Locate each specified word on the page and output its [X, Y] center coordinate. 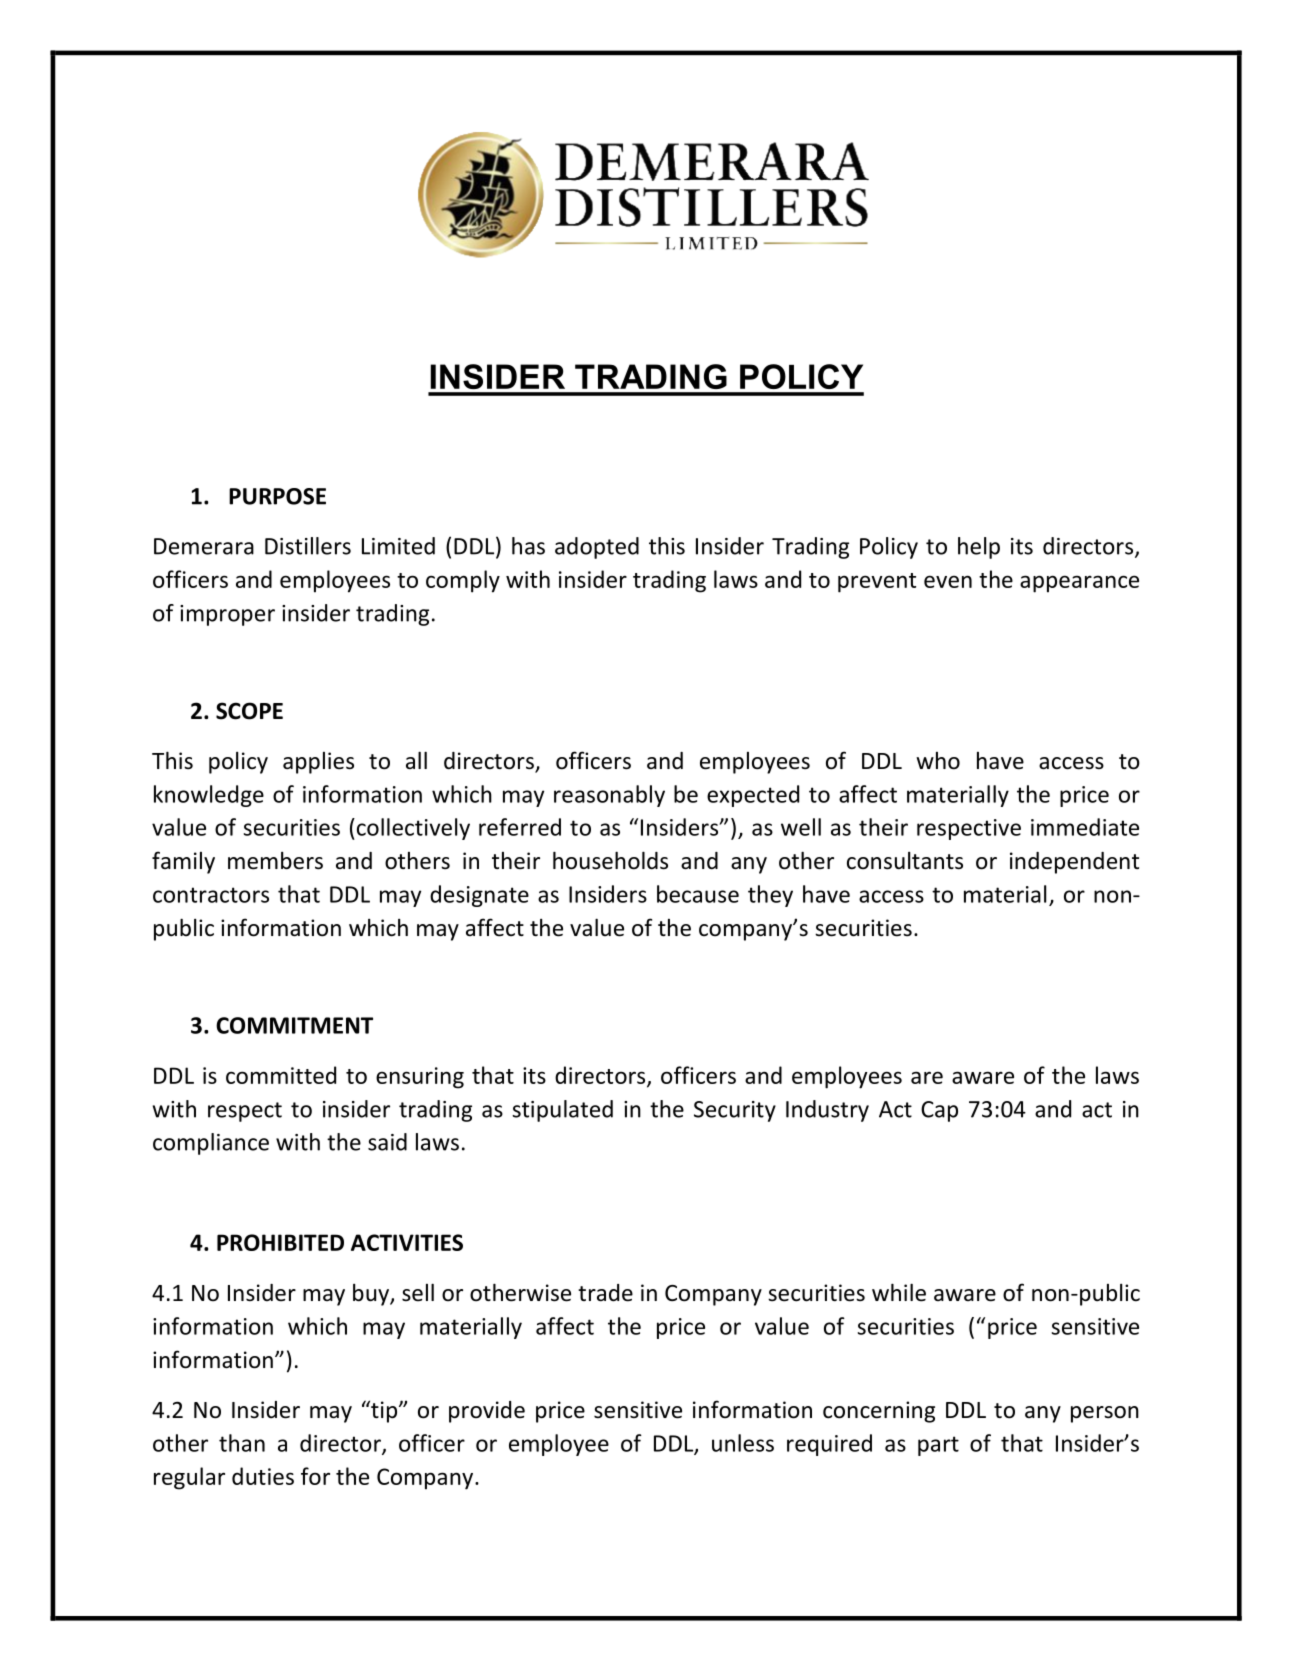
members [275, 861]
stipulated [562, 1111]
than [242, 1443]
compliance [211, 1144]
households [610, 860]
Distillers [308, 546]
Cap [939, 1111]
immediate [1085, 827]
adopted [597, 548]
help [979, 548]
